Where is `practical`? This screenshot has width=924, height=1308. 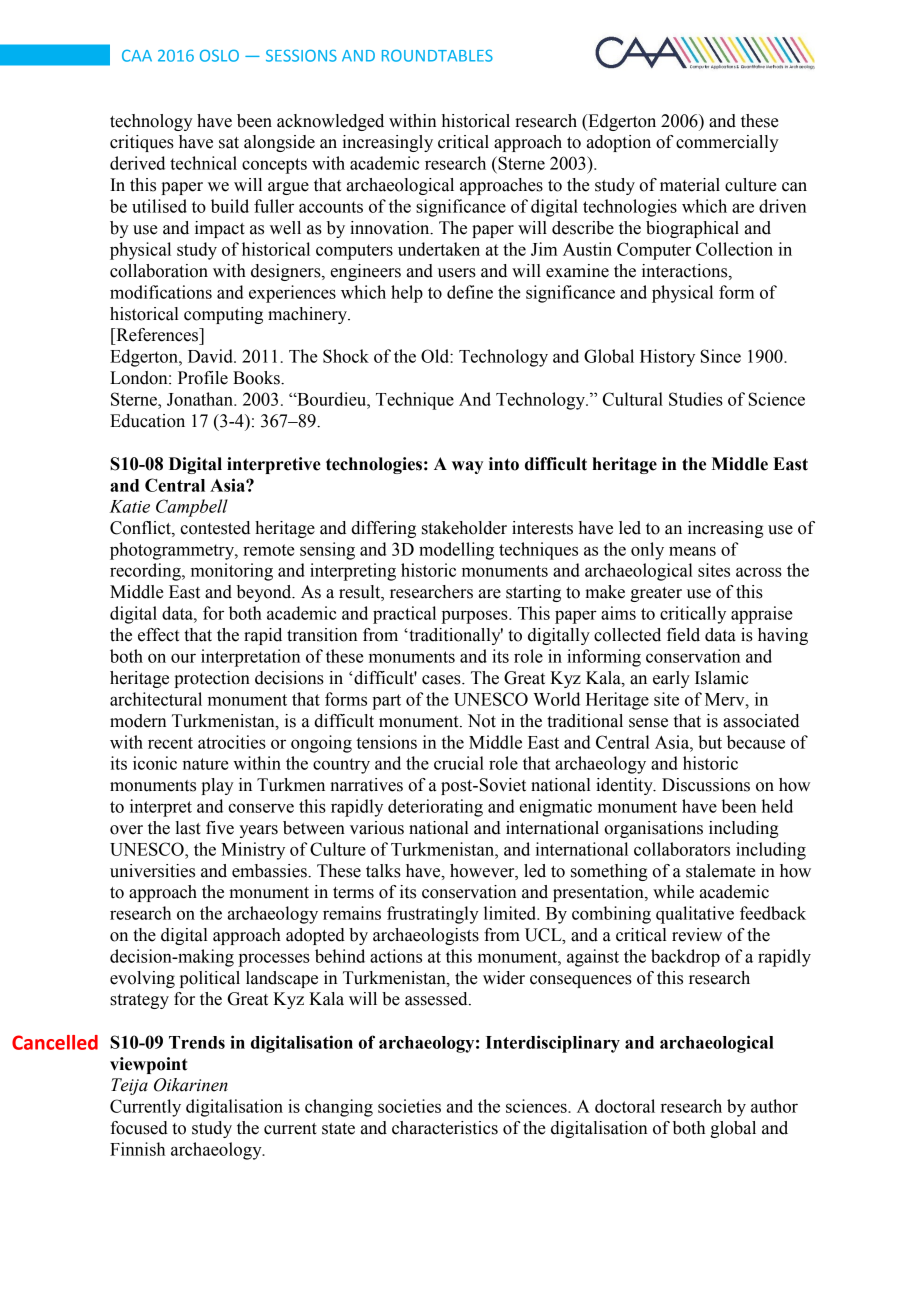
practical is located at coordinates (404, 615).
